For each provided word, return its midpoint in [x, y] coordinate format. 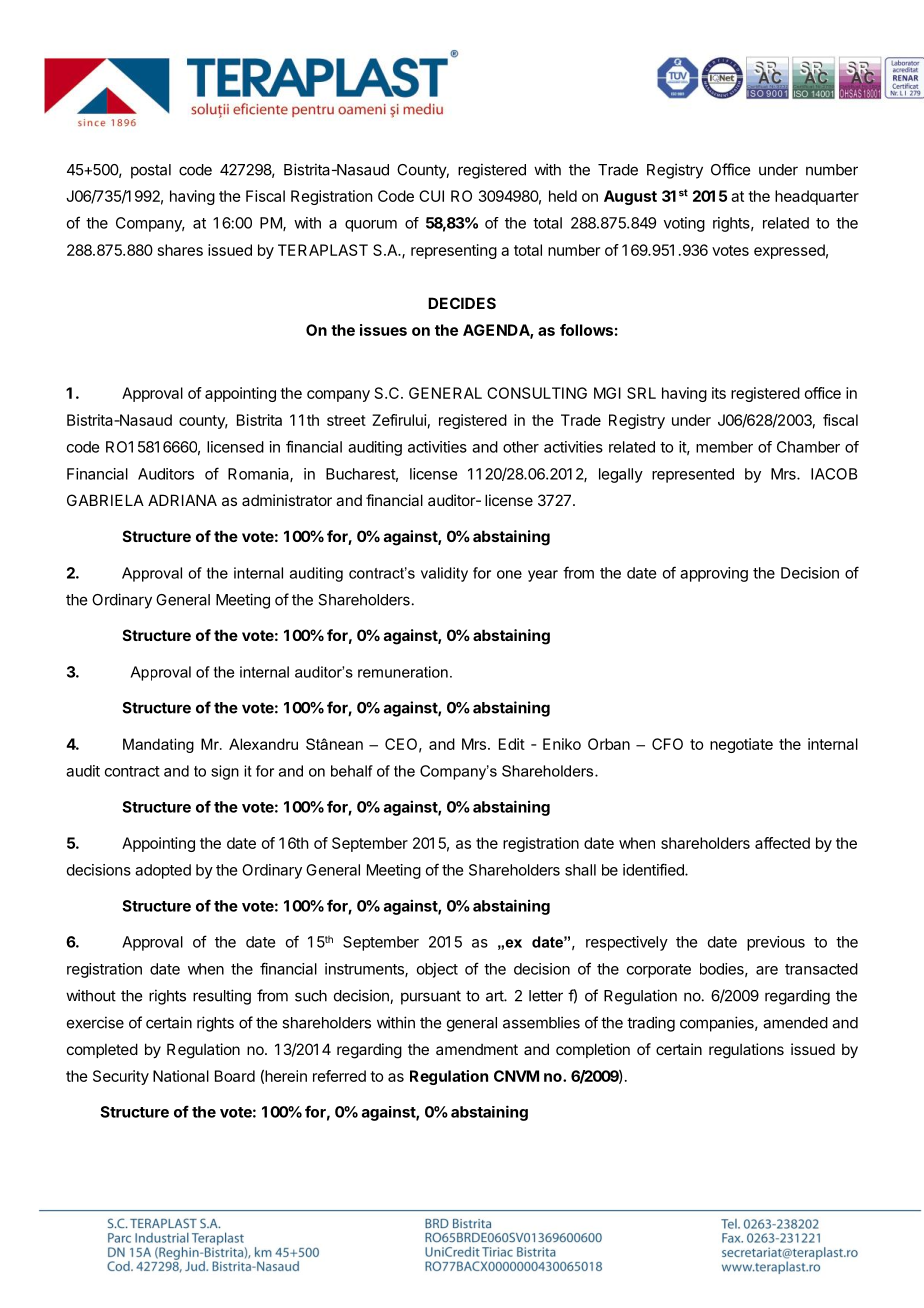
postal [151, 171]
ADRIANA [182, 500]
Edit [512, 744]
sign [225, 772]
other [521, 447]
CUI [431, 196]
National [181, 1076]
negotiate [741, 745]
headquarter [817, 197]
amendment [477, 1049]
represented [693, 475]
